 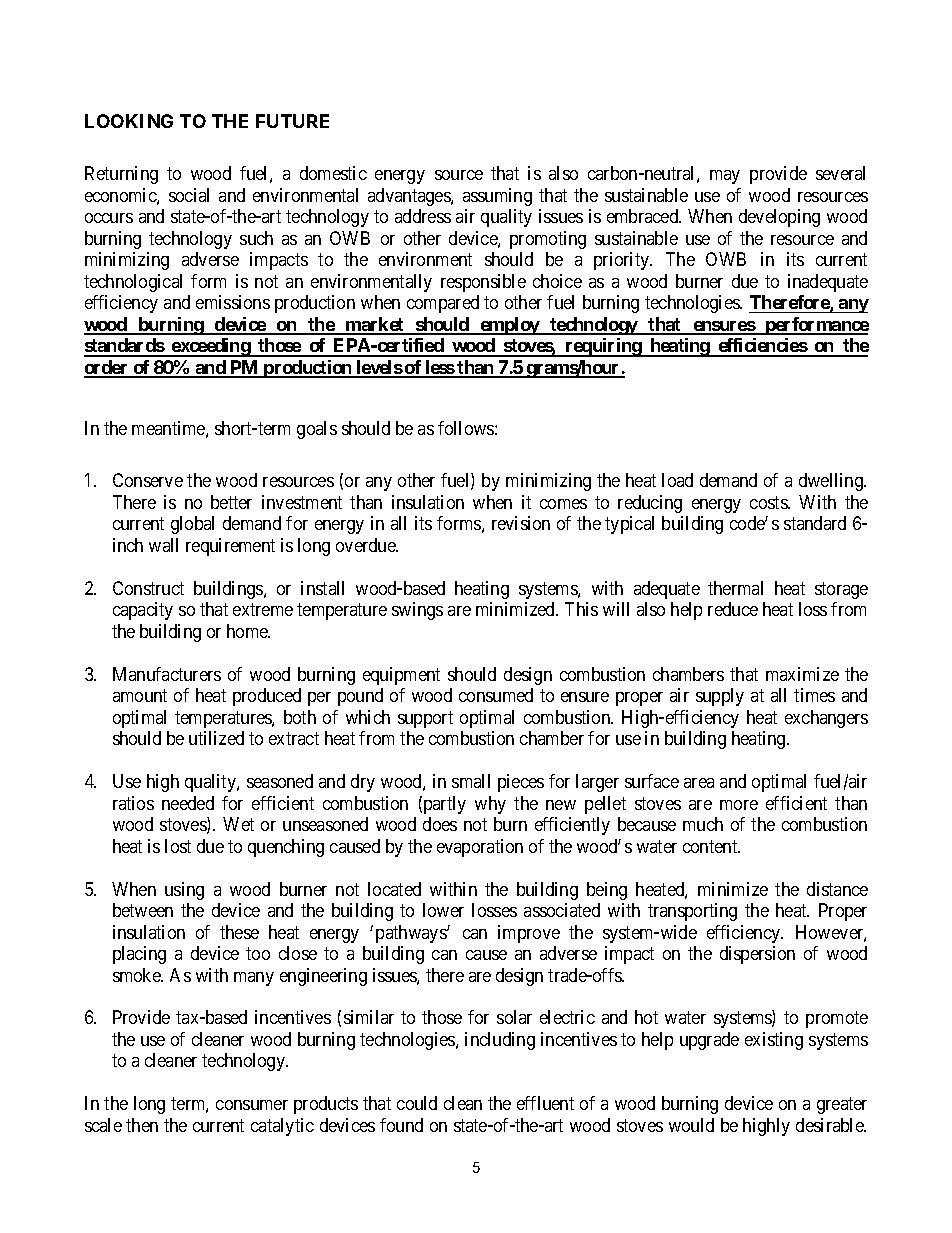 What do you see at coordinates (189, 195) in the page?
I see `social` at bounding box center [189, 195].
